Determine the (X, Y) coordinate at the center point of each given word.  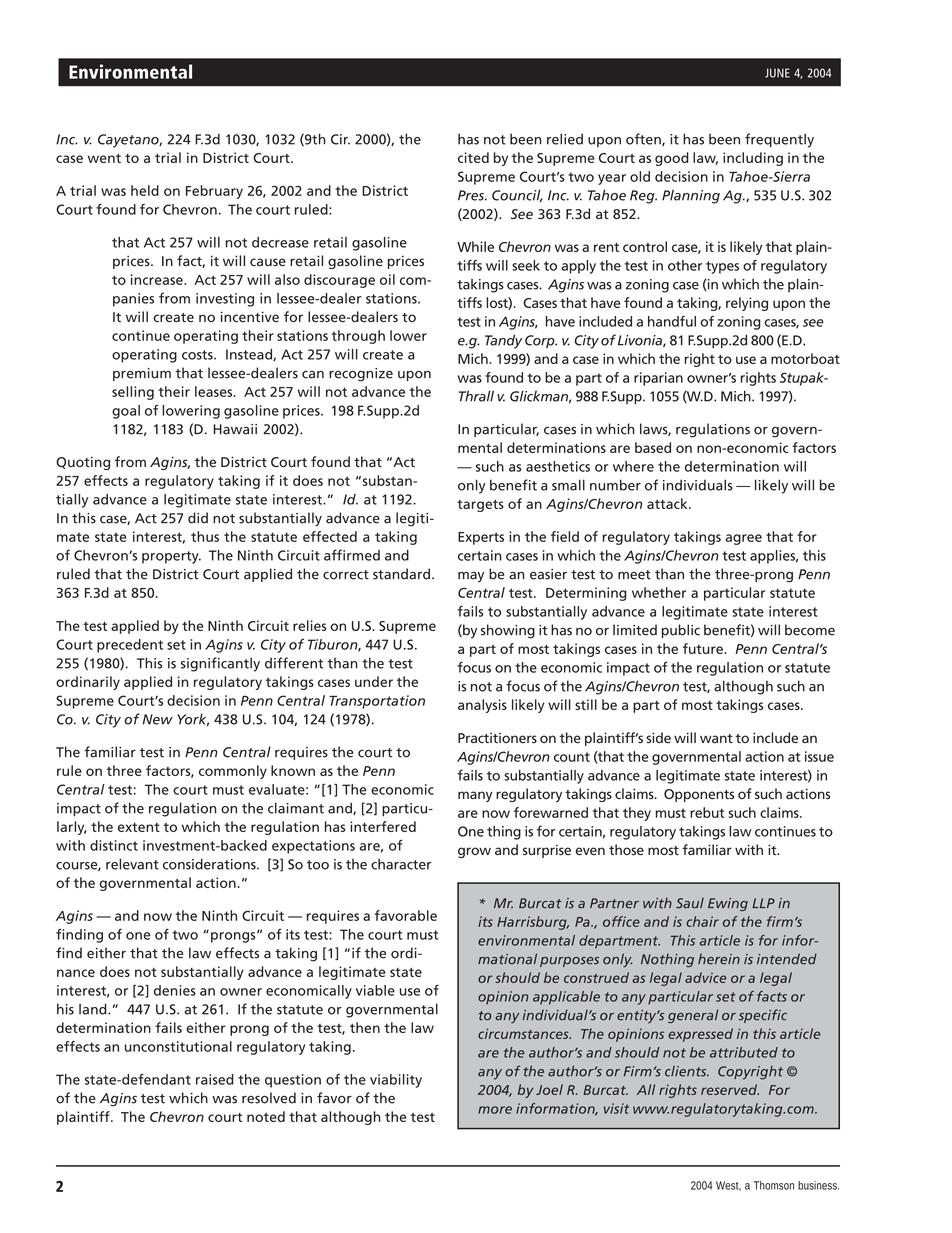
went (104, 158)
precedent (130, 646)
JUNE (777, 73)
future (704, 648)
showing (508, 631)
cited (473, 157)
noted (266, 1116)
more (495, 1110)
